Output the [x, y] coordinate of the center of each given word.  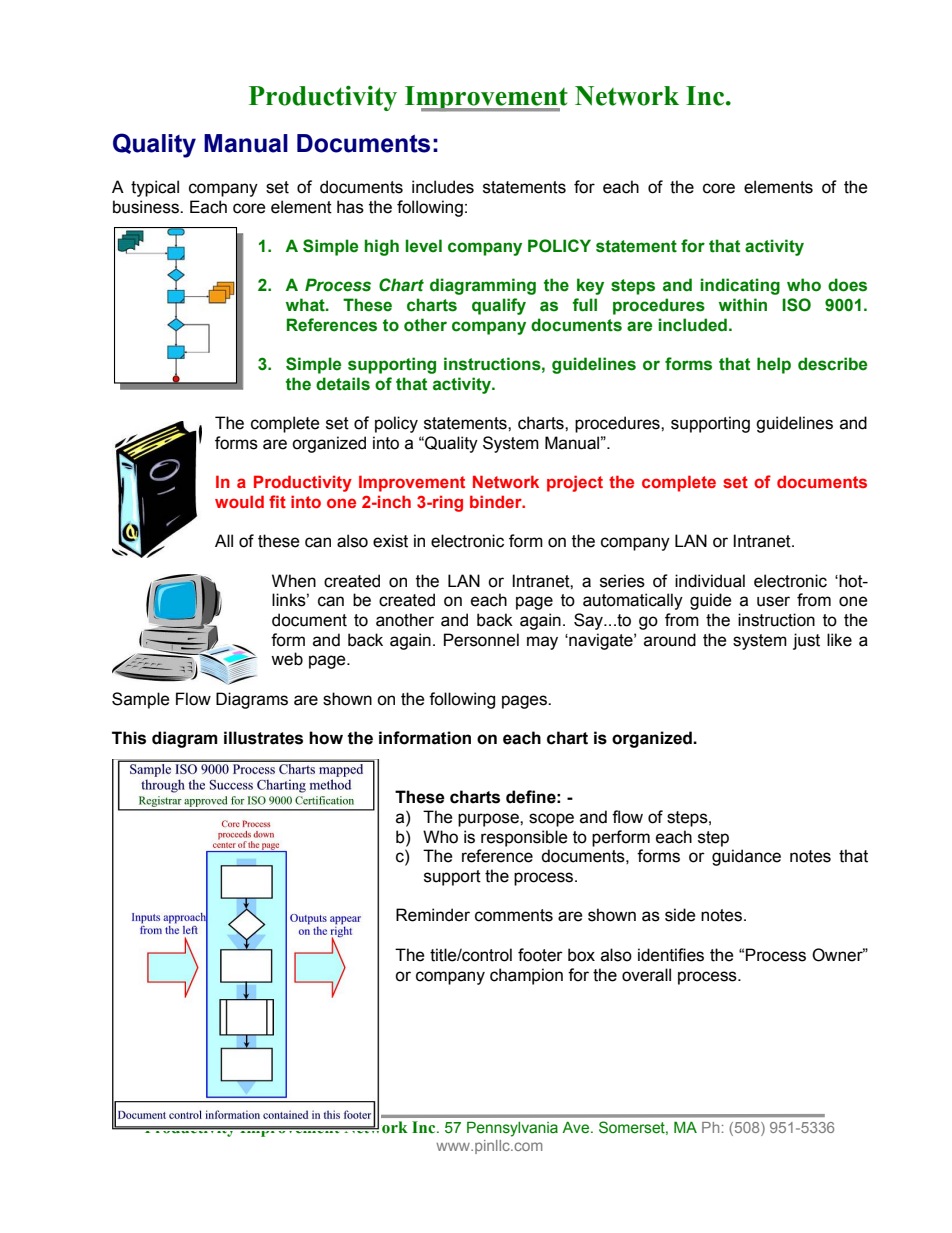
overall [646, 975]
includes [443, 187]
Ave [577, 1127]
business [147, 207]
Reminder [433, 915]
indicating [740, 286]
